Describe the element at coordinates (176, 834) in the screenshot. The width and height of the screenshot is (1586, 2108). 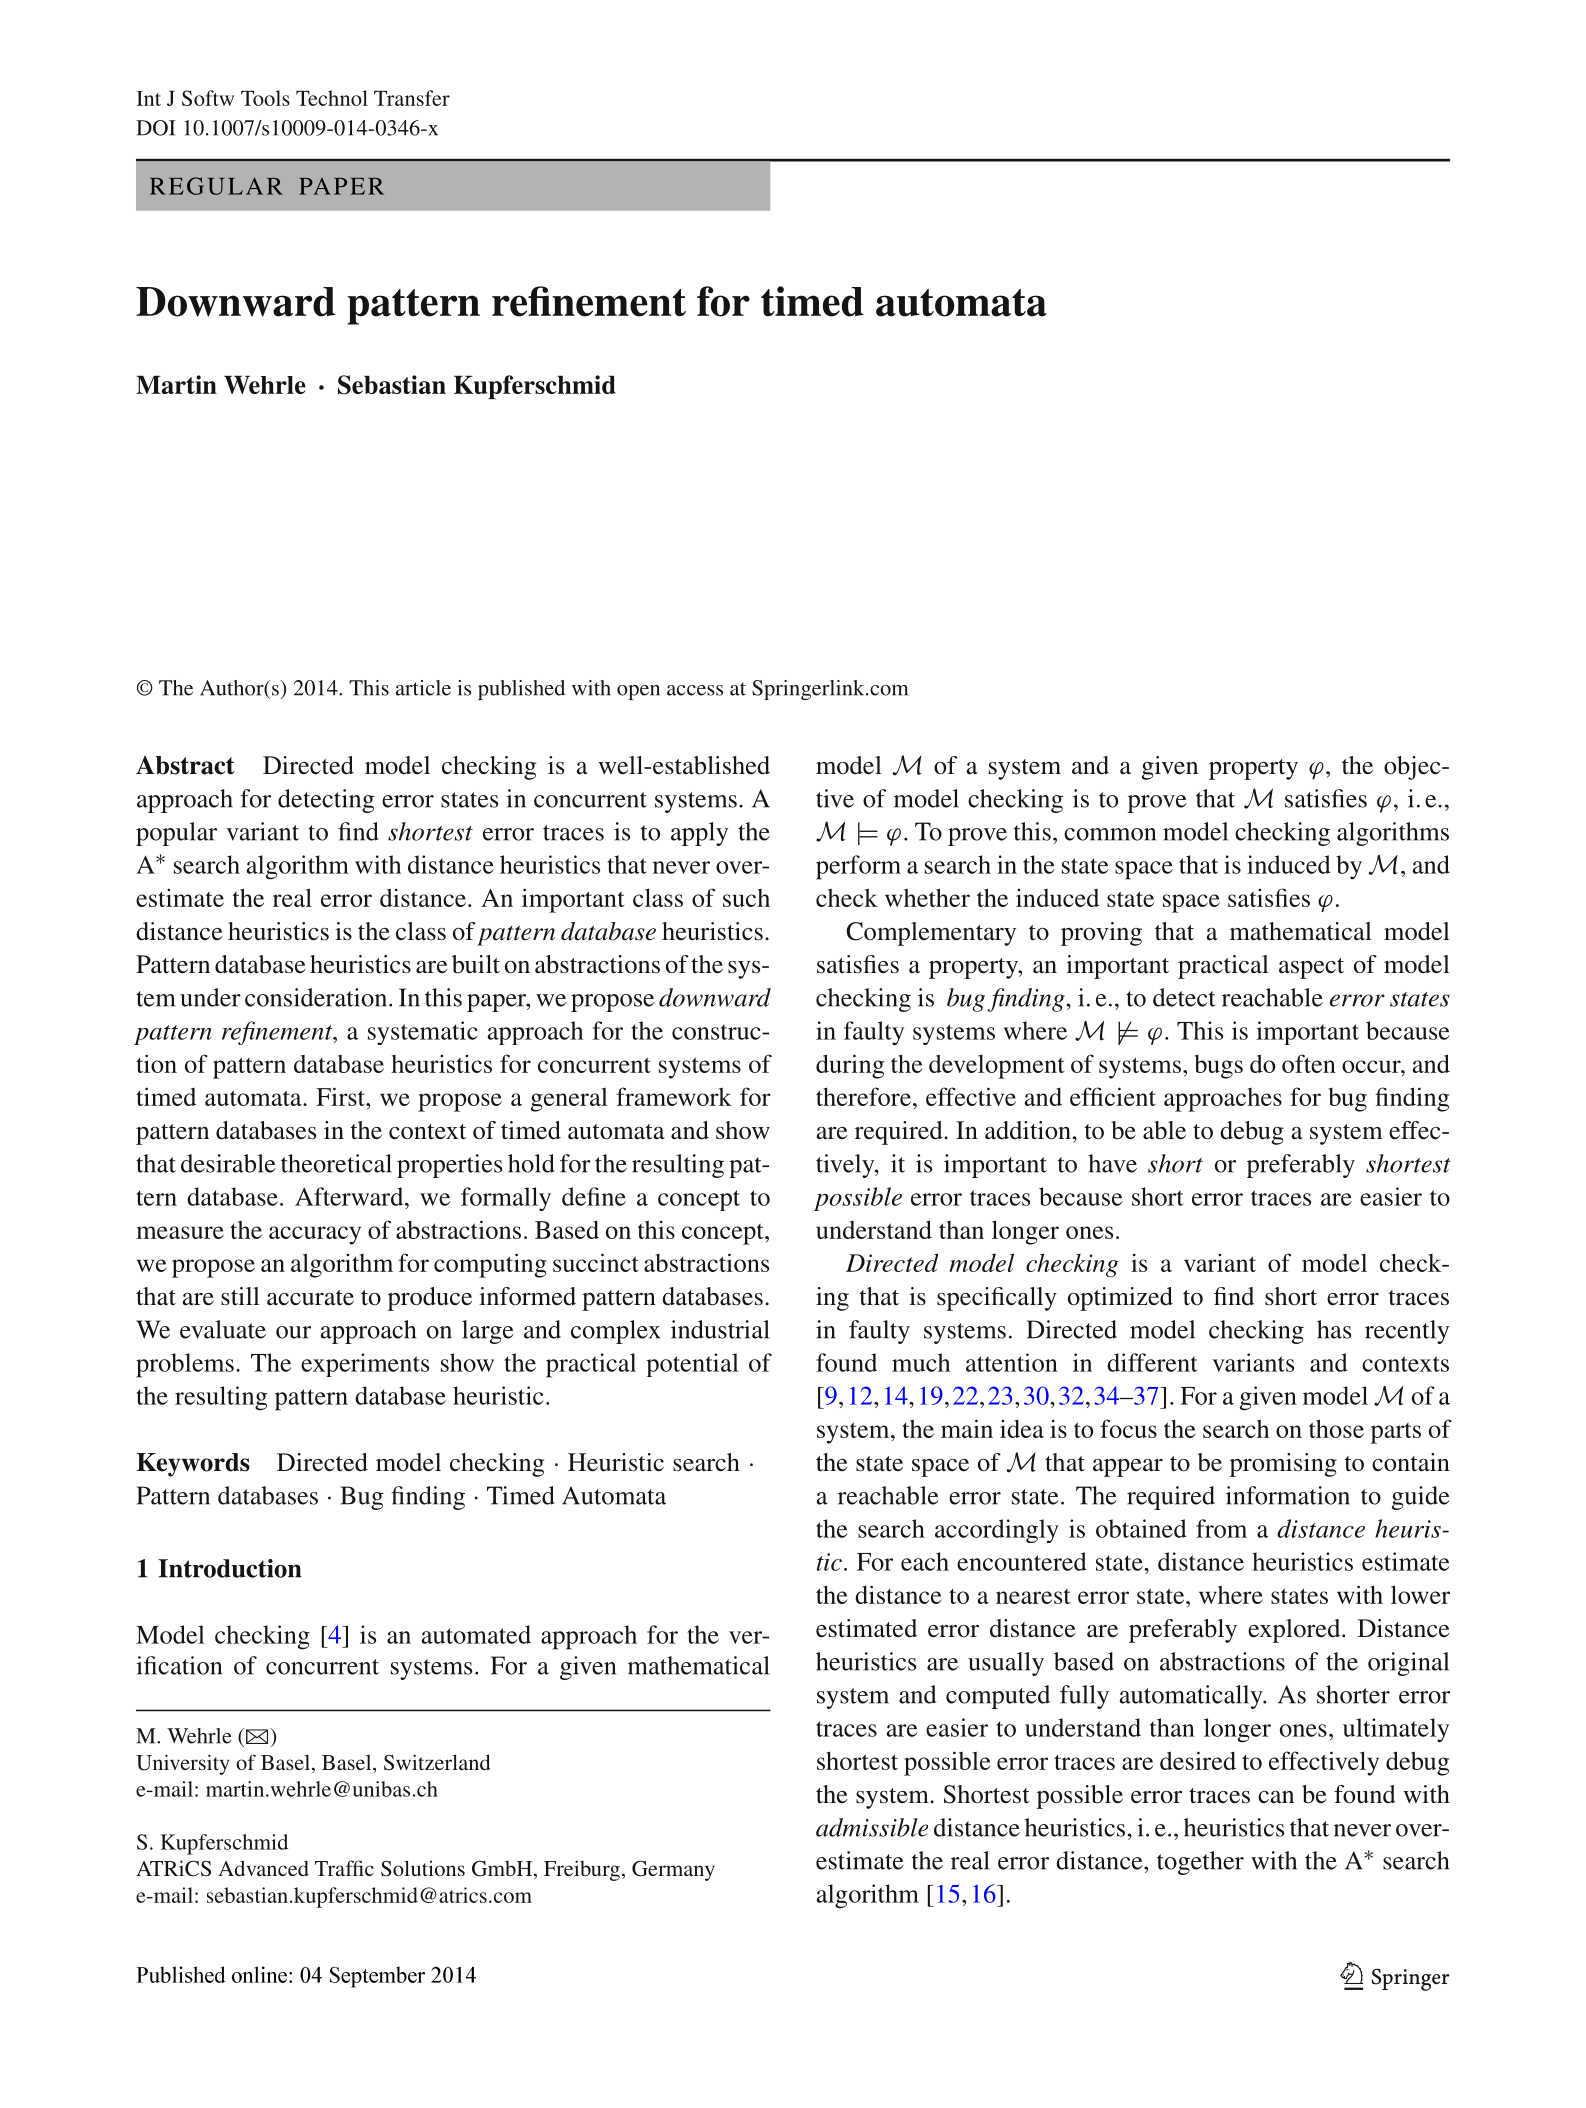
I see `popular` at that location.
